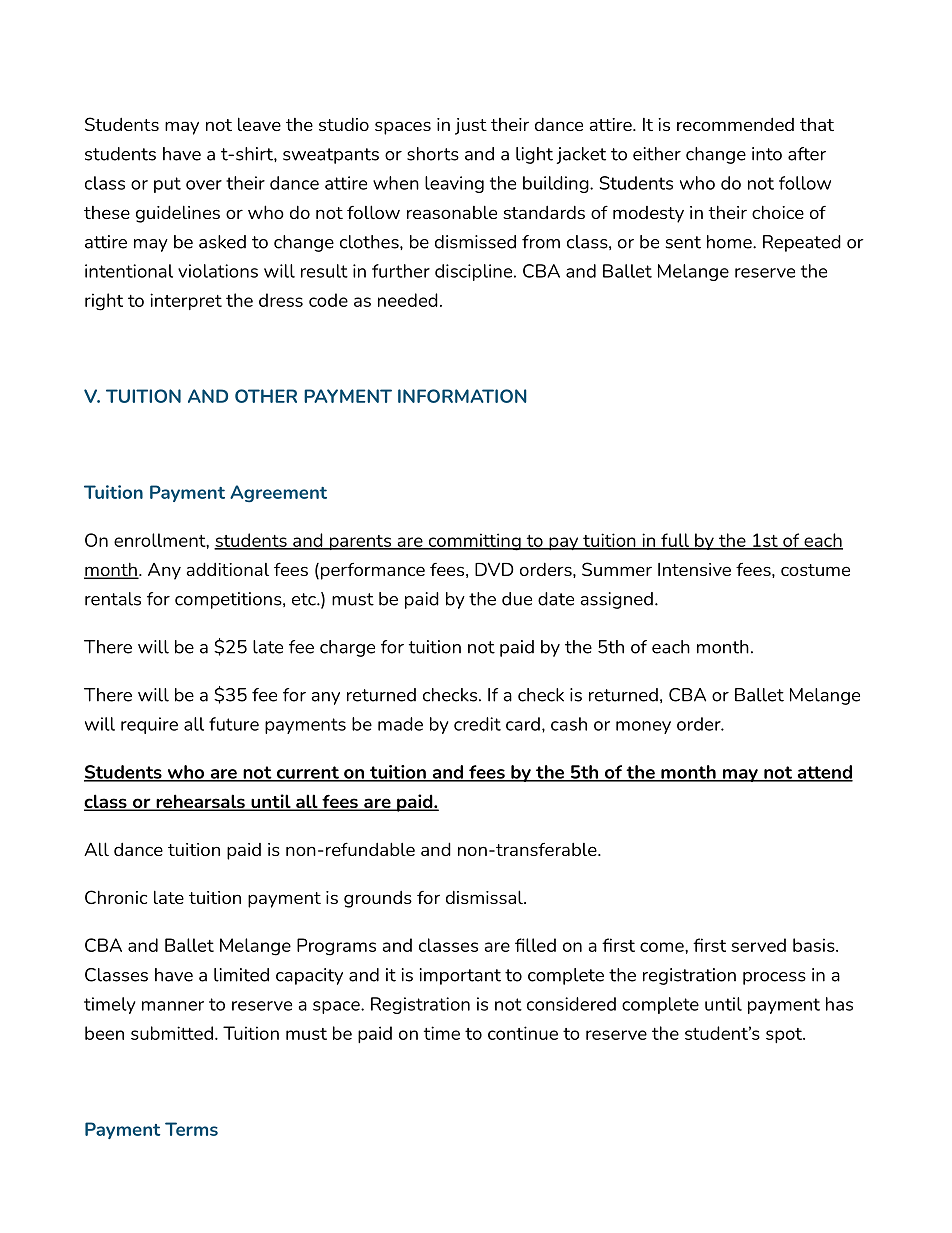 The width and height of the image is (952, 1233). What do you see at coordinates (433, 154) in the image?
I see `shorts` at bounding box center [433, 154].
